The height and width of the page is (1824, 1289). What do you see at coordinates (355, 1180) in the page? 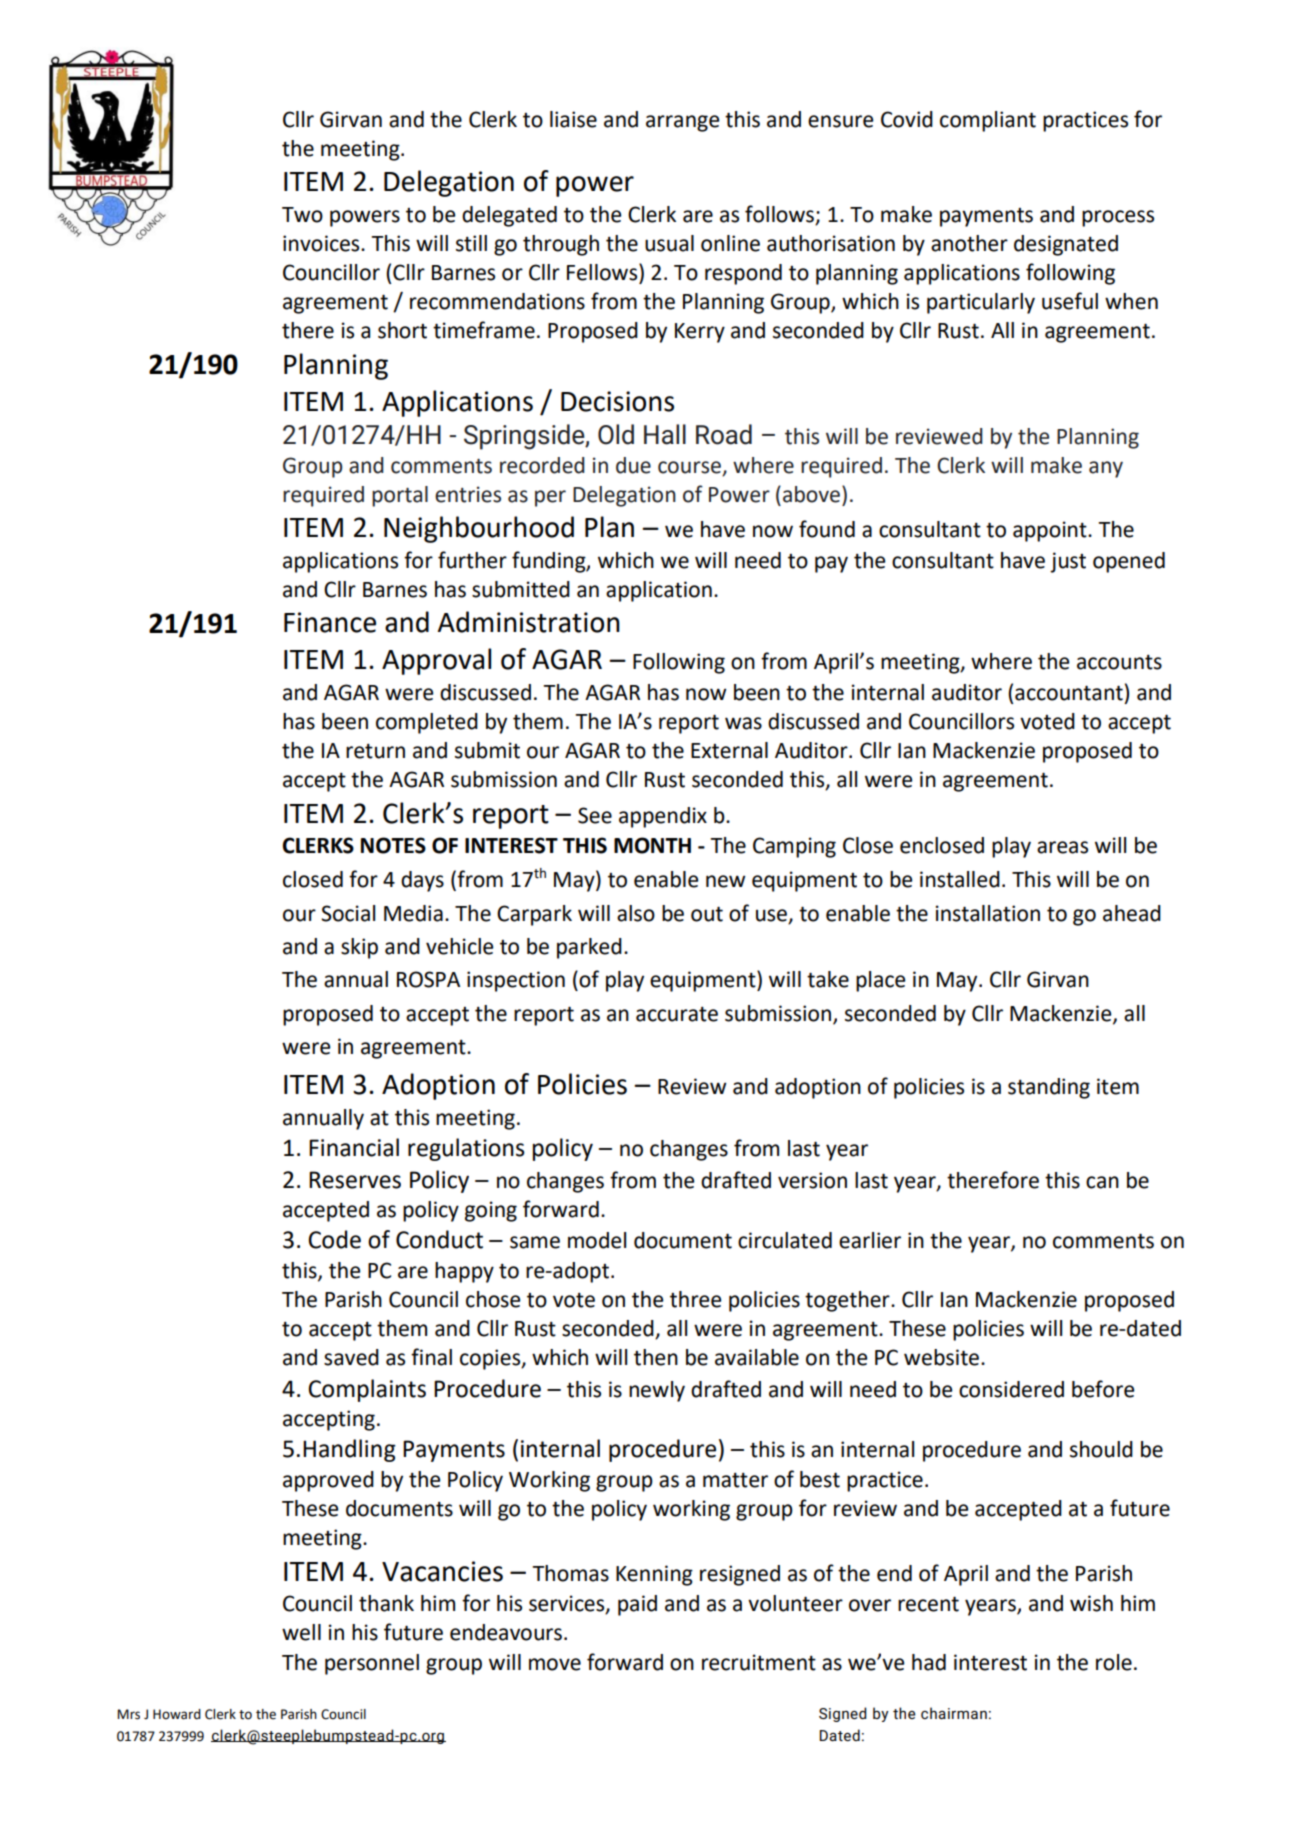
I see `Reserves` at bounding box center [355, 1180].
